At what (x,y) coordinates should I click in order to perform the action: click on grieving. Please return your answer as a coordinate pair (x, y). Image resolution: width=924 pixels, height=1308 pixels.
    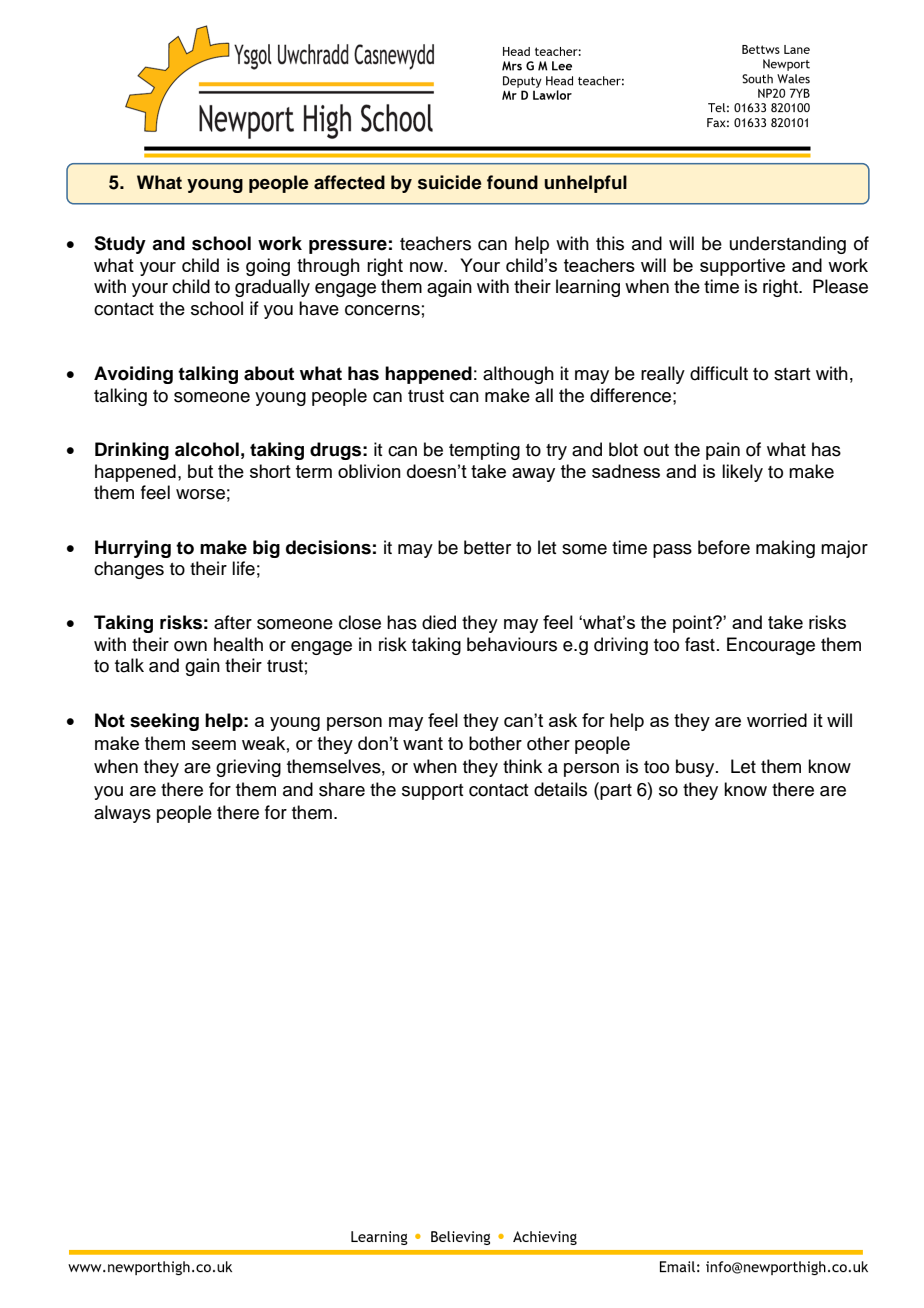
    Looking at the image, I should click on (248, 768).
